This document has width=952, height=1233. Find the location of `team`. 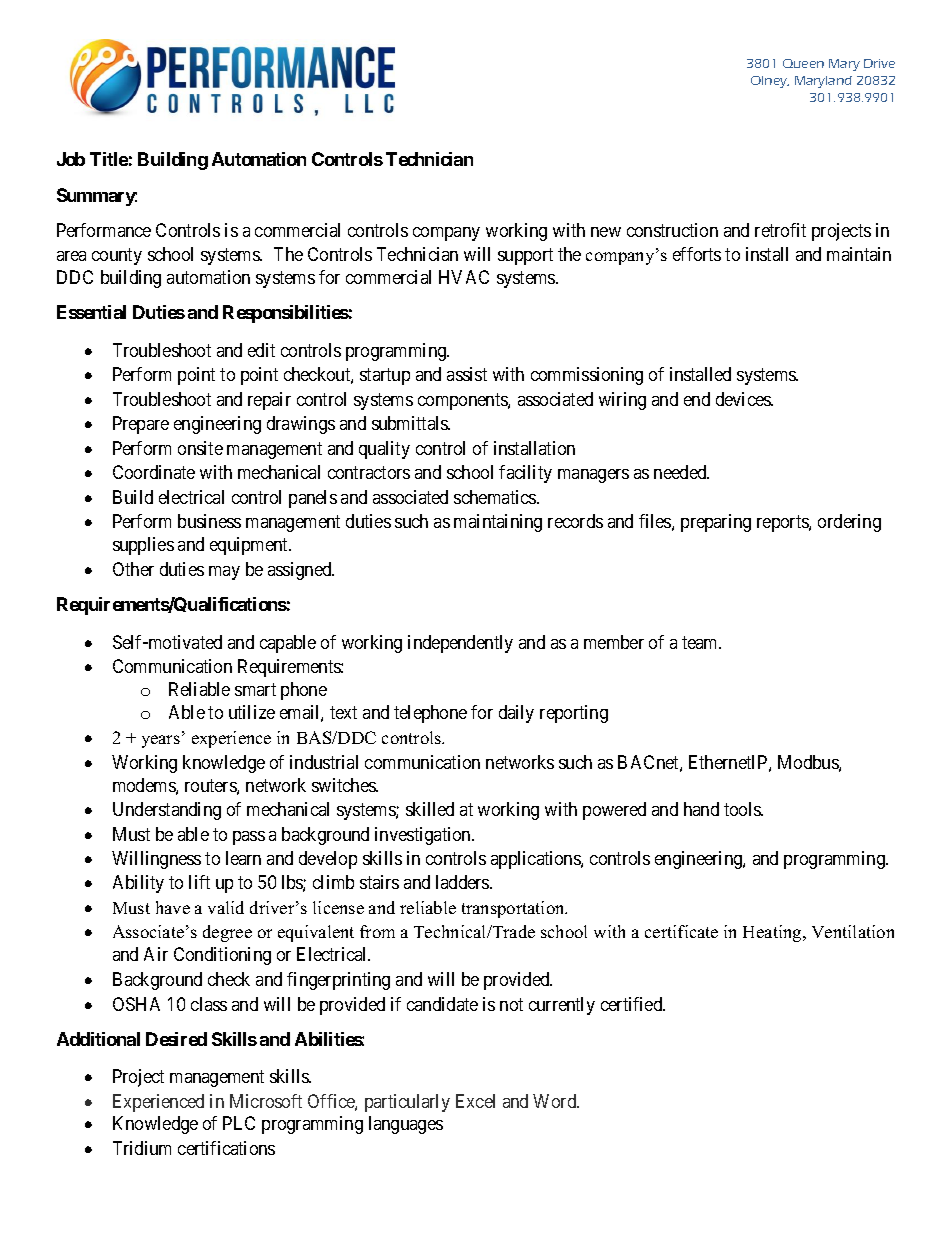

team is located at coordinates (701, 642).
